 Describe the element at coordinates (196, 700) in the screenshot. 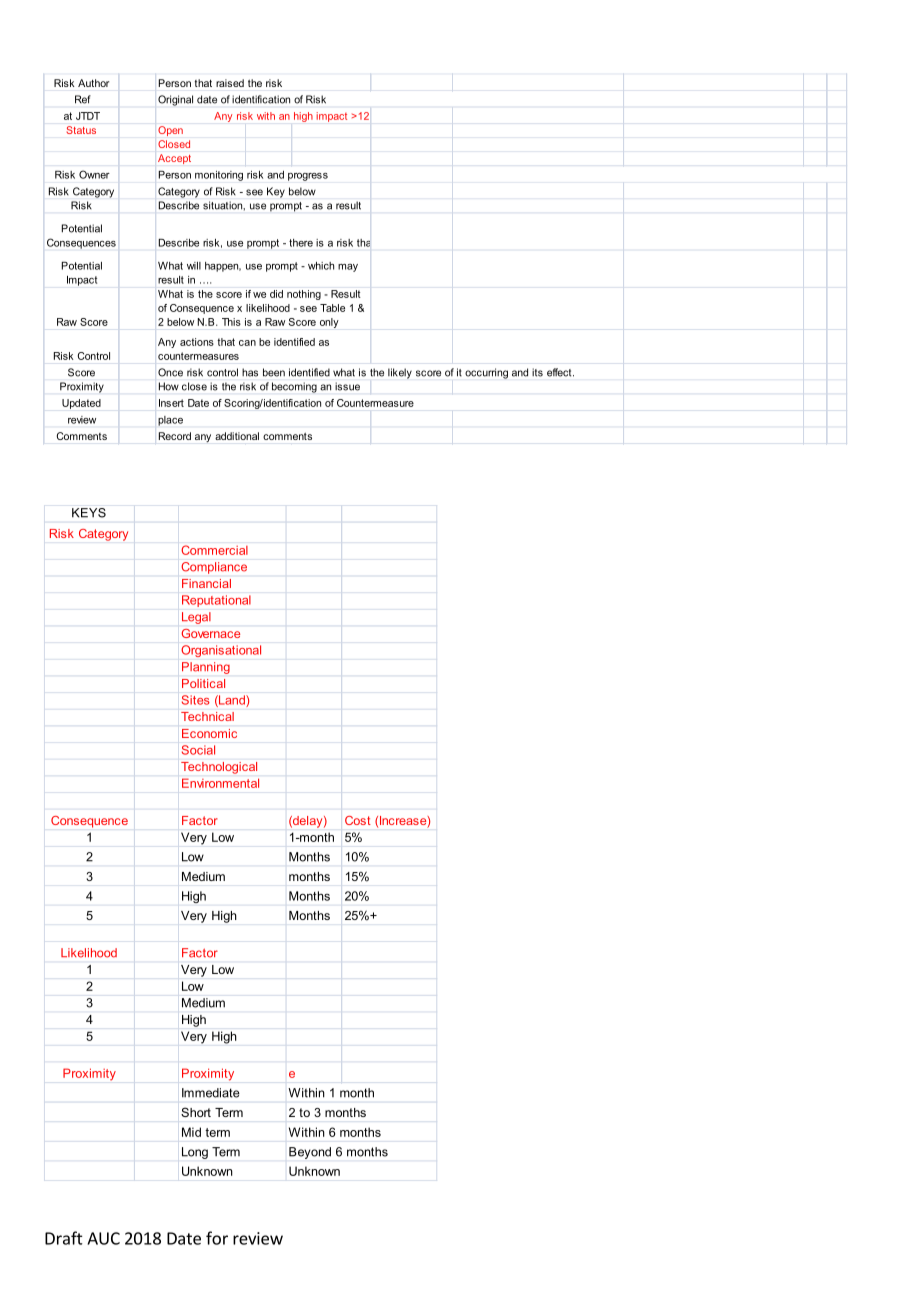

I see `Sites` at that location.
